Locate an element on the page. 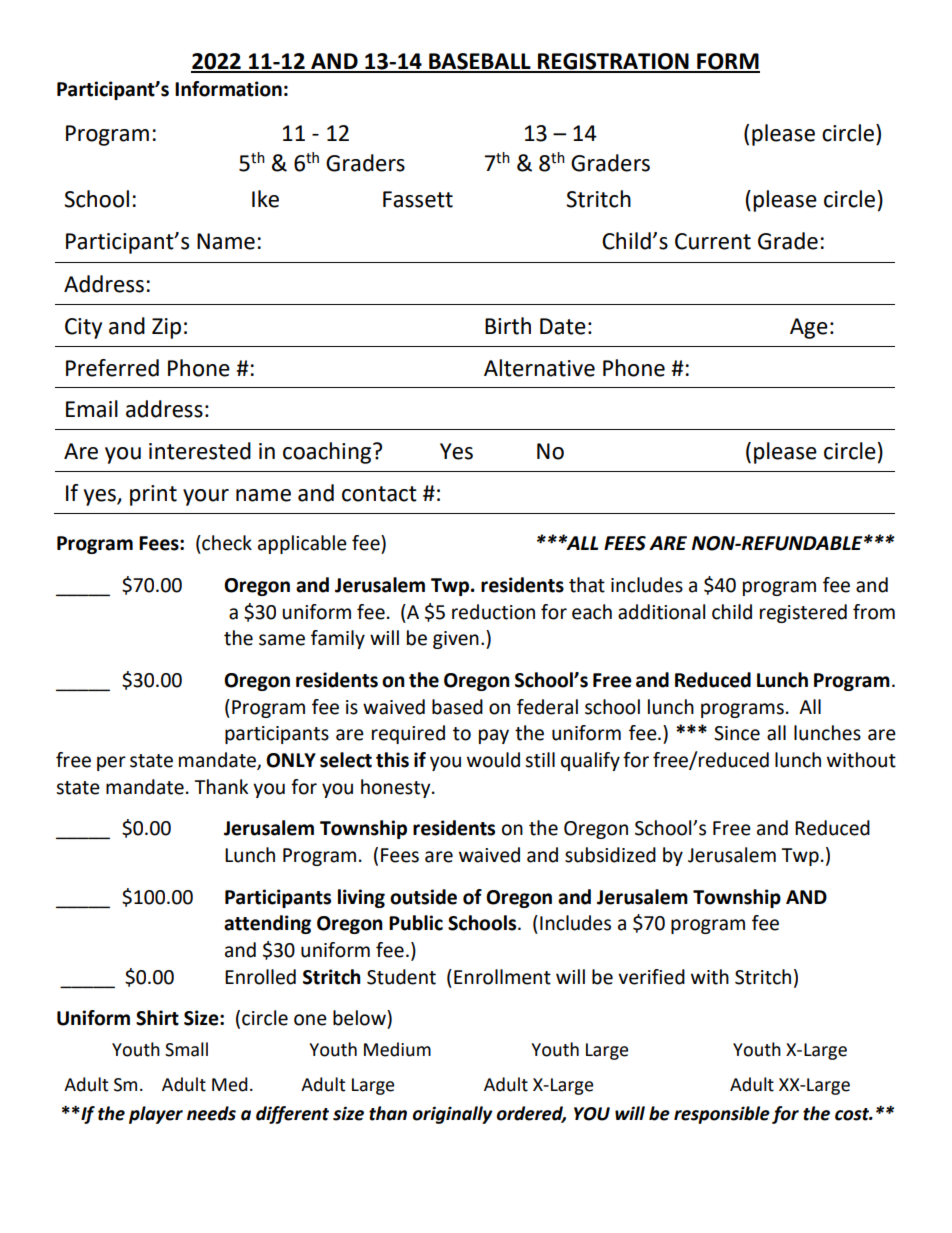  same is located at coordinates (282, 640).
